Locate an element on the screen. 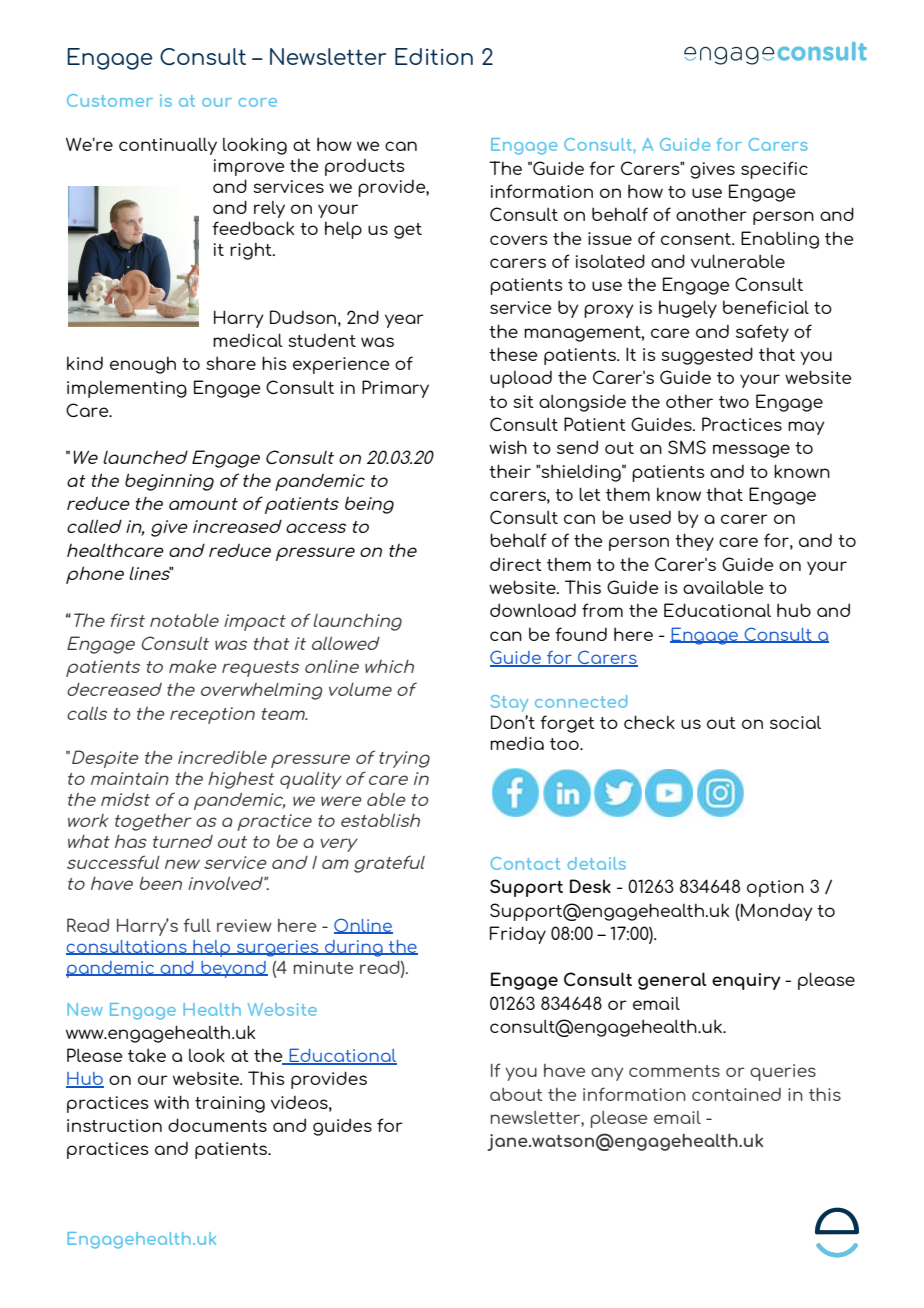 Image resolution: width=924 pixels, height=1308 pixels. Primary is located at coordinates (395, 389).
